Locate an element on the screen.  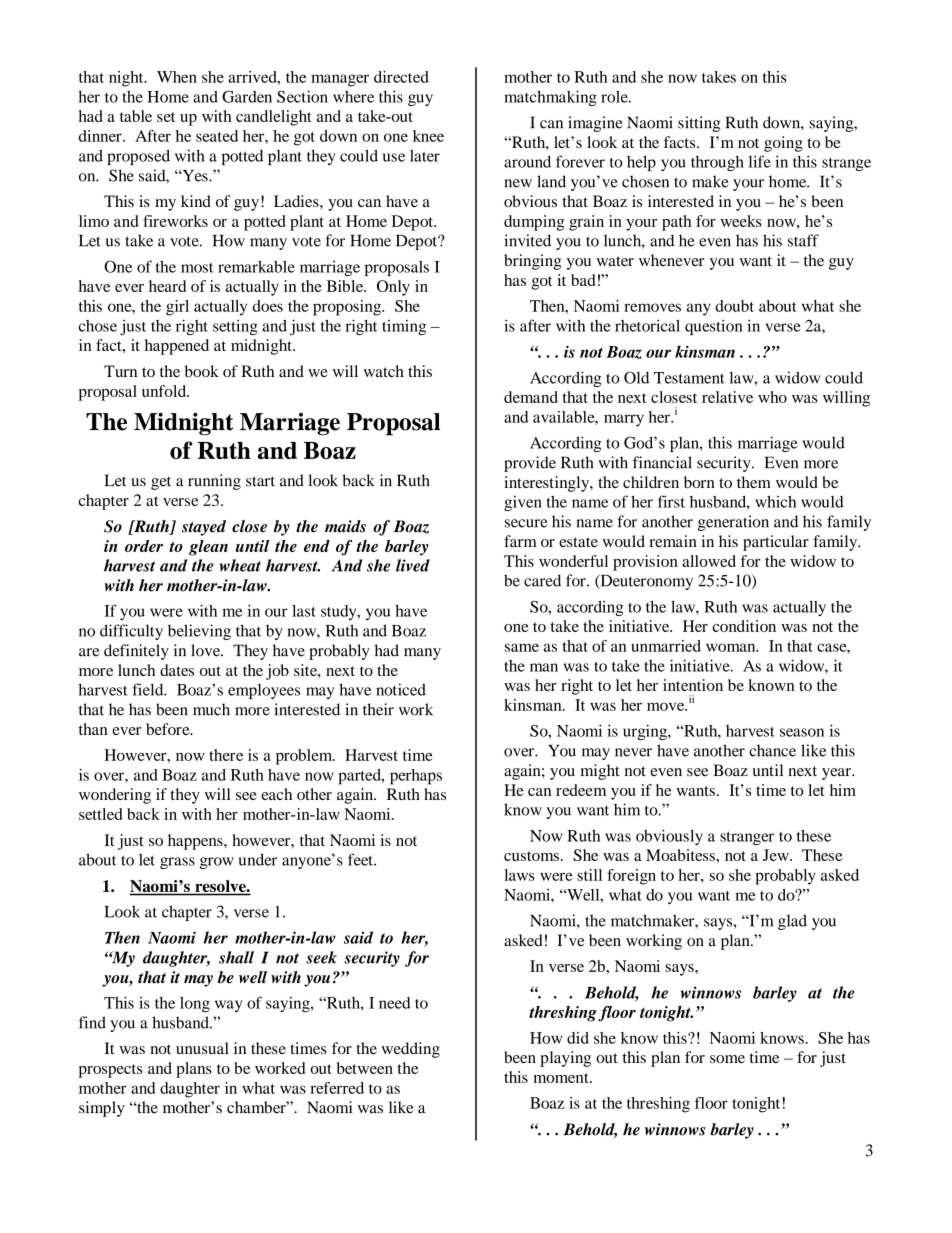
knee is located at coordinates (428, 136).
